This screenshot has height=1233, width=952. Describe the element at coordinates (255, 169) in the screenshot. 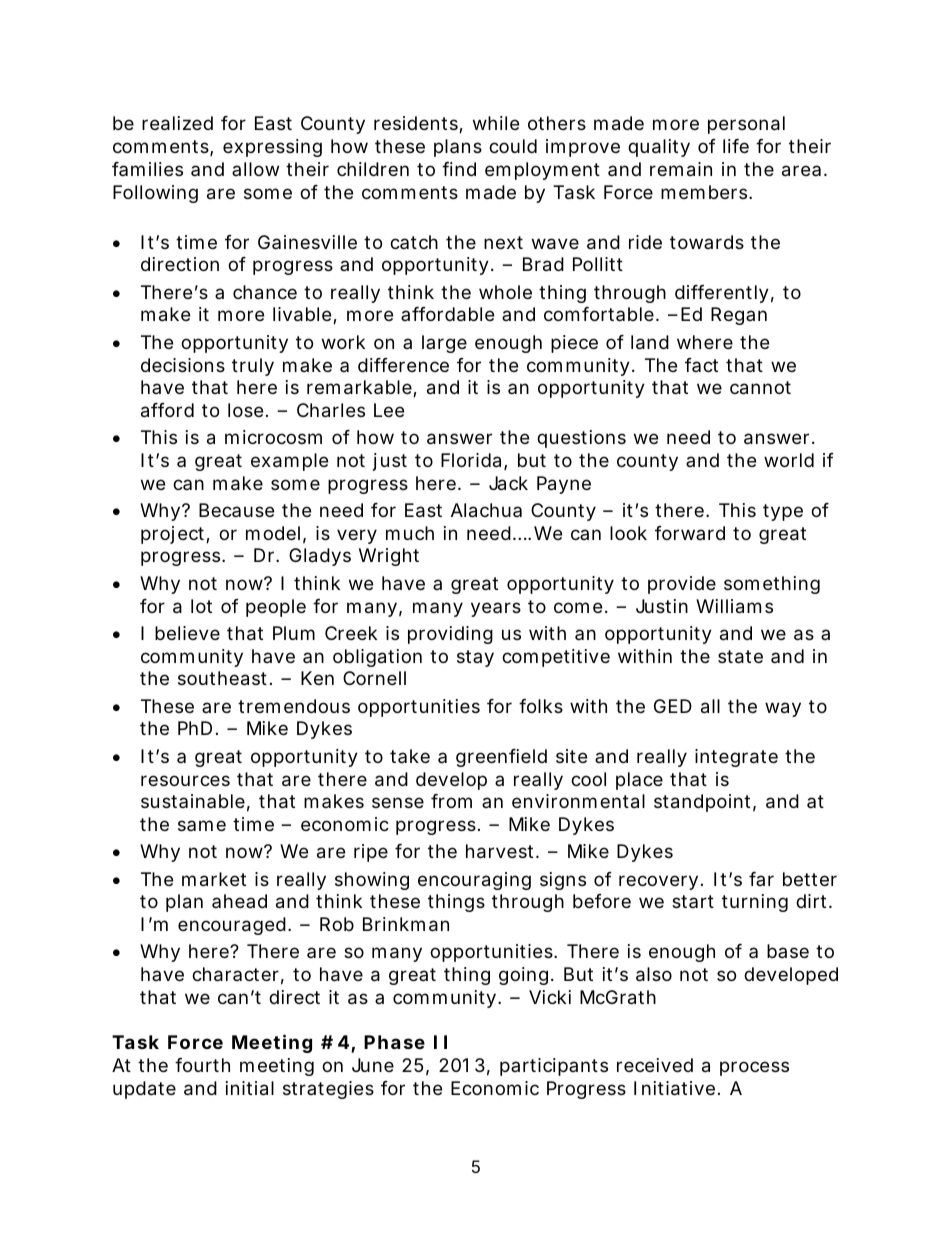

I see `allow` at that location.
